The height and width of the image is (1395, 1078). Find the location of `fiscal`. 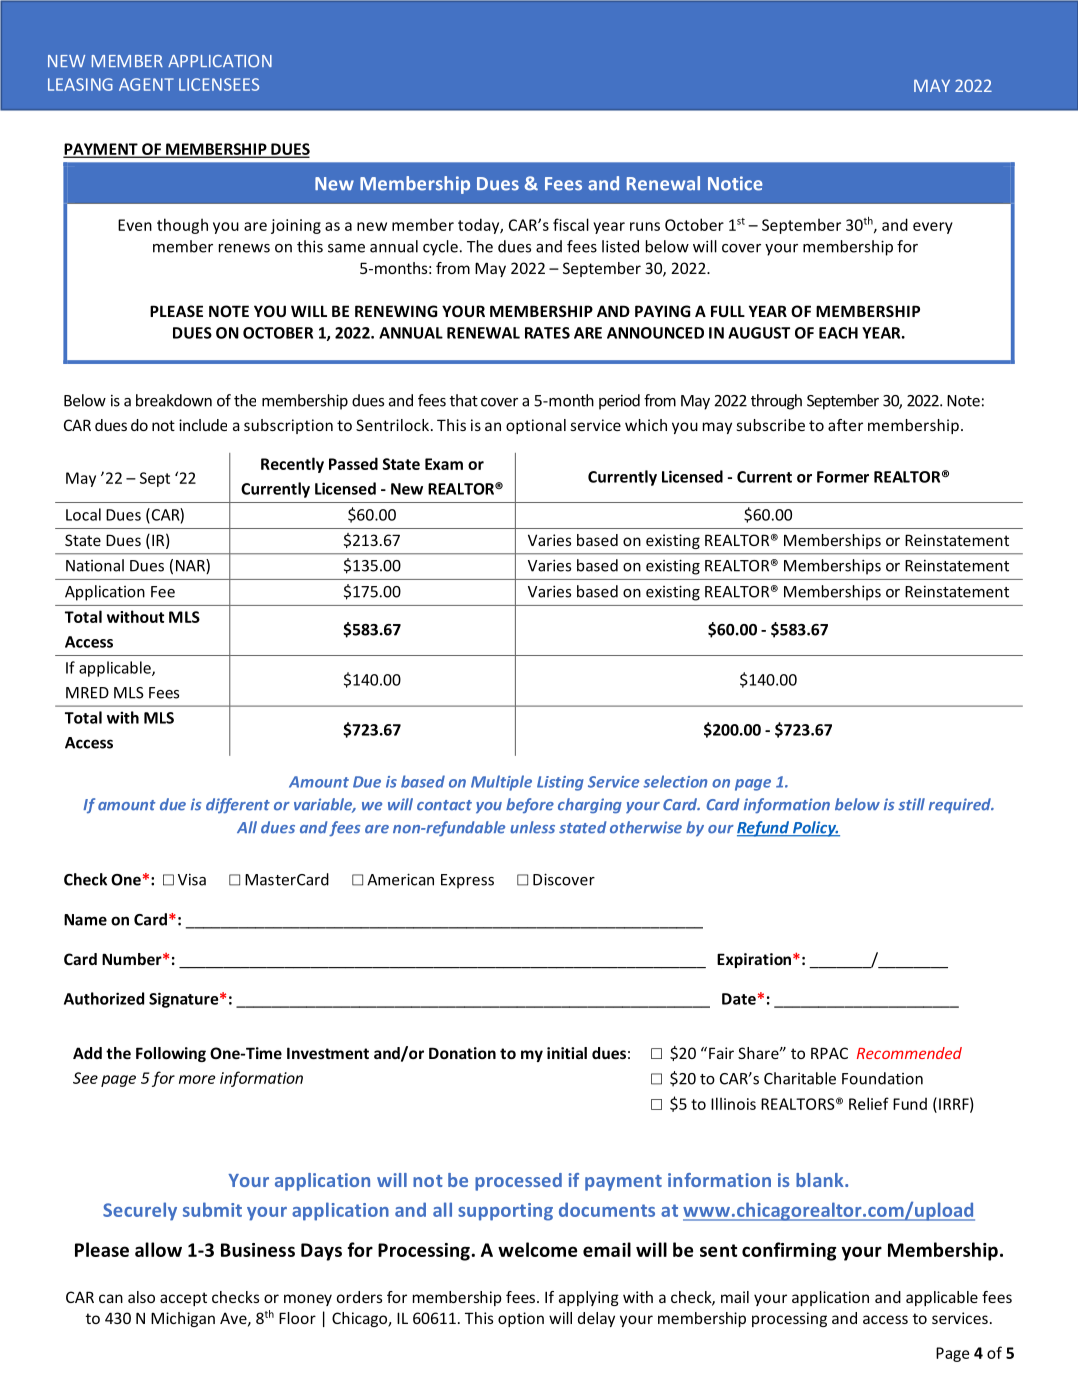

fiscal is located at coordinates (571, 224).
